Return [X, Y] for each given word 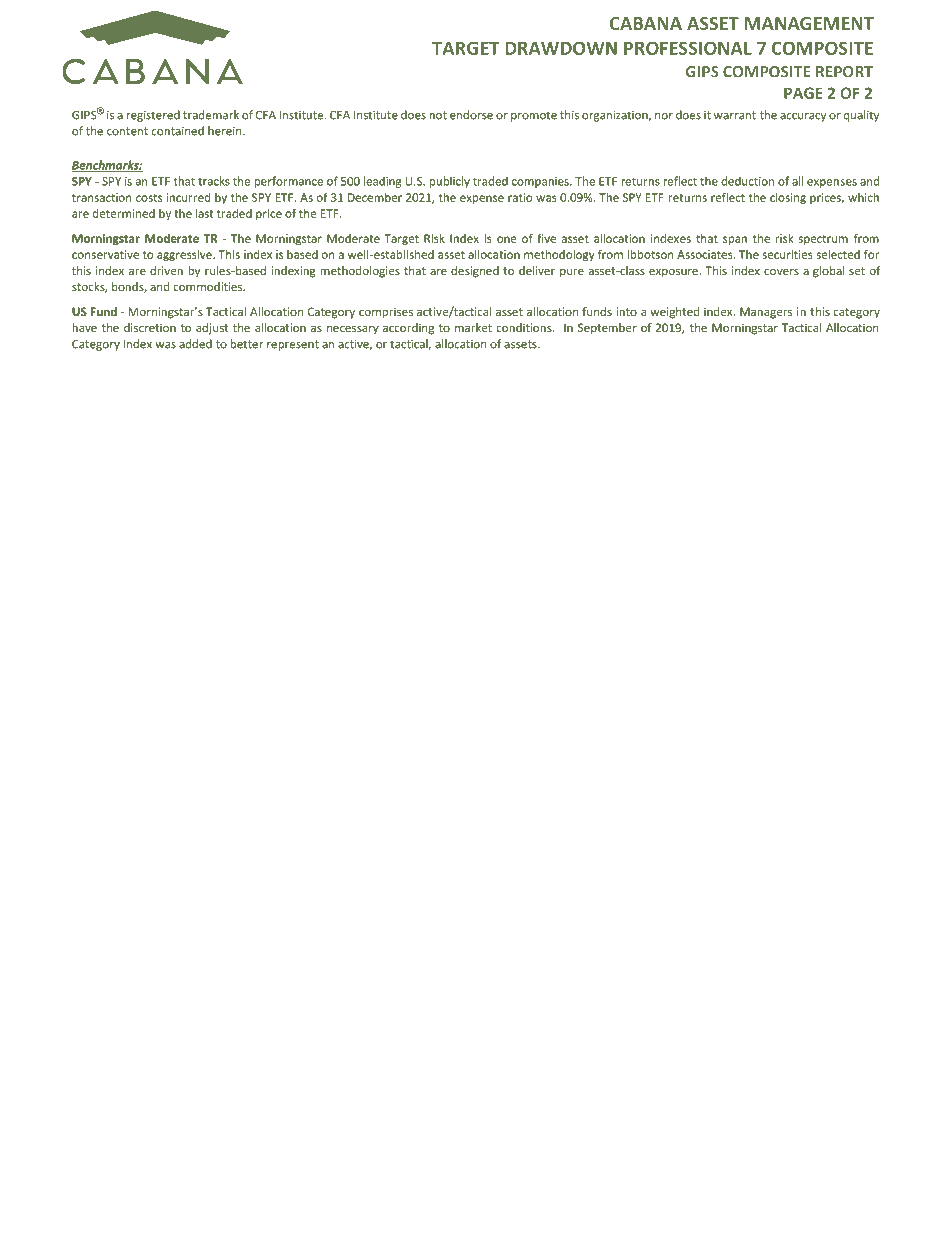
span [735, 240]
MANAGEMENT [809, 23]
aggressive [185, 255]
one [506, 239]
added [195, 344]
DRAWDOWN [561, 48]
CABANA [646, 23]
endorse [471, 115]
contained [178, 131]
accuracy [803, 117]
